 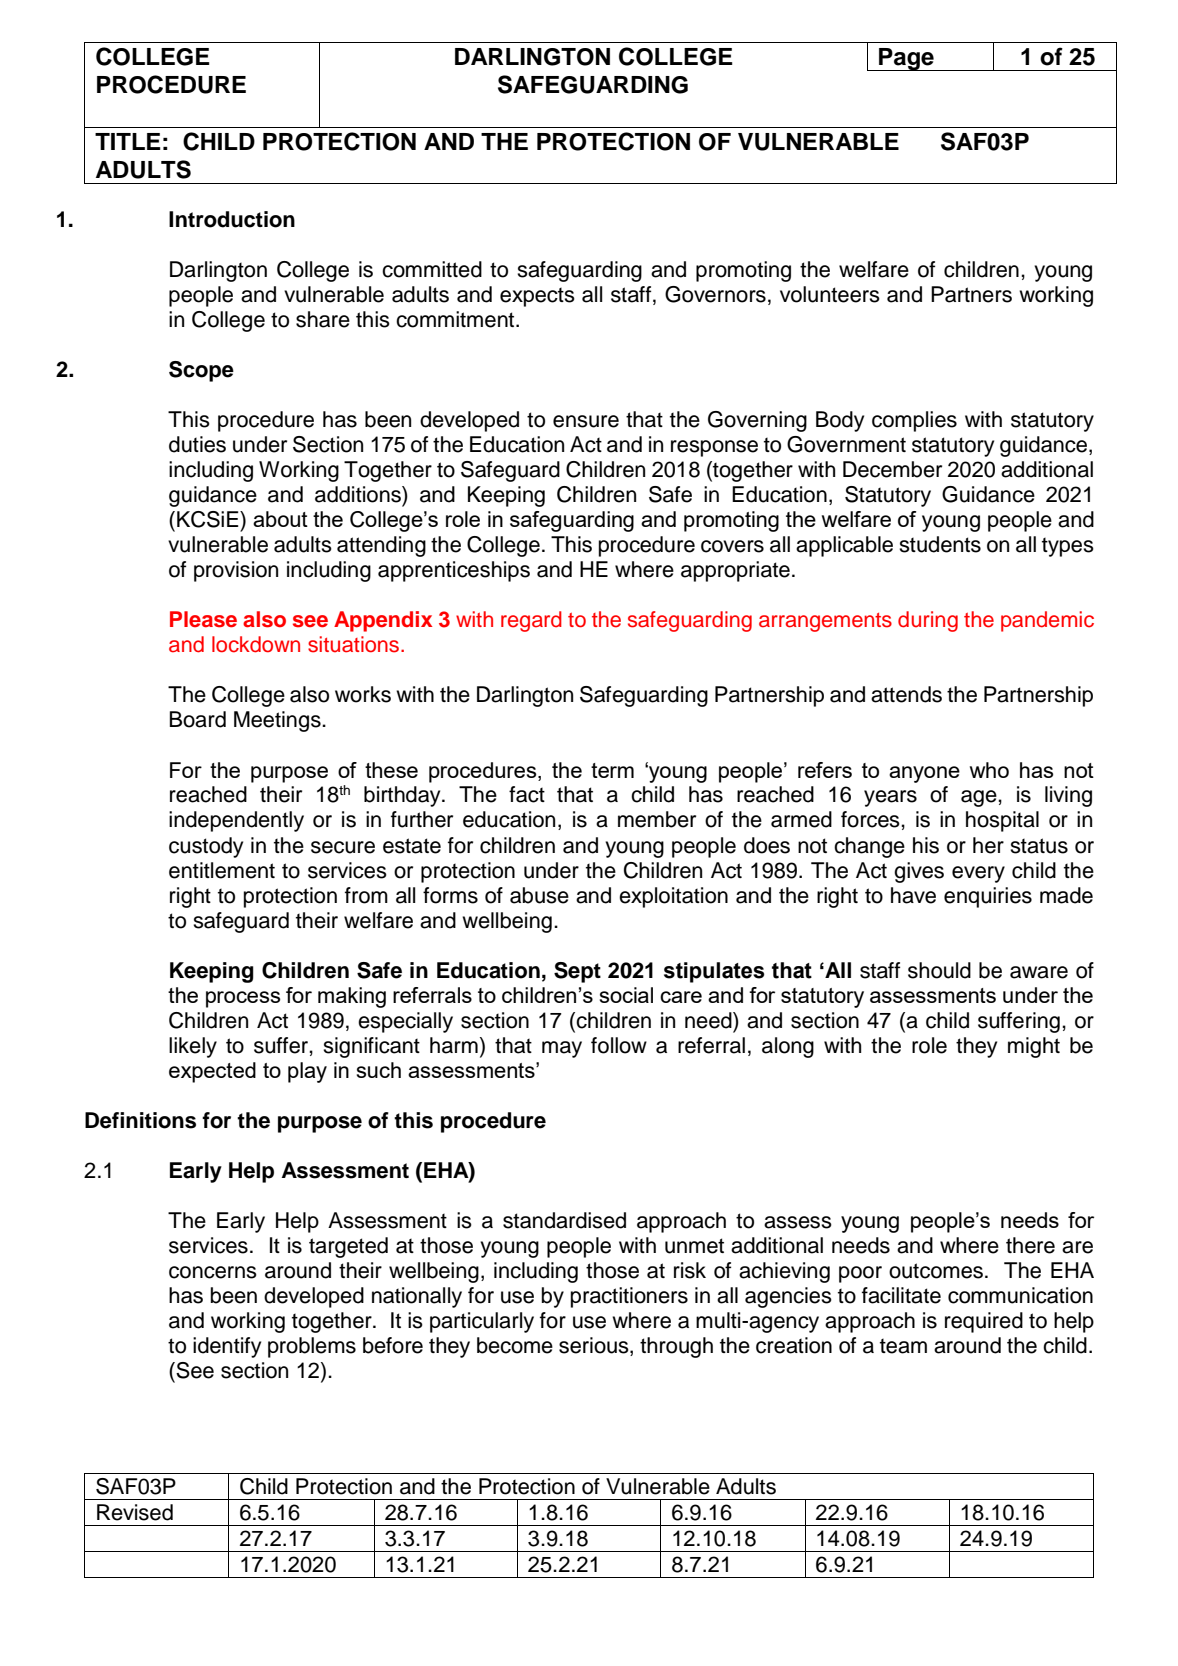 What do you see at coordinates (232, 219) in the image?
I see `Introduction` at bounding box center [232, 219].
